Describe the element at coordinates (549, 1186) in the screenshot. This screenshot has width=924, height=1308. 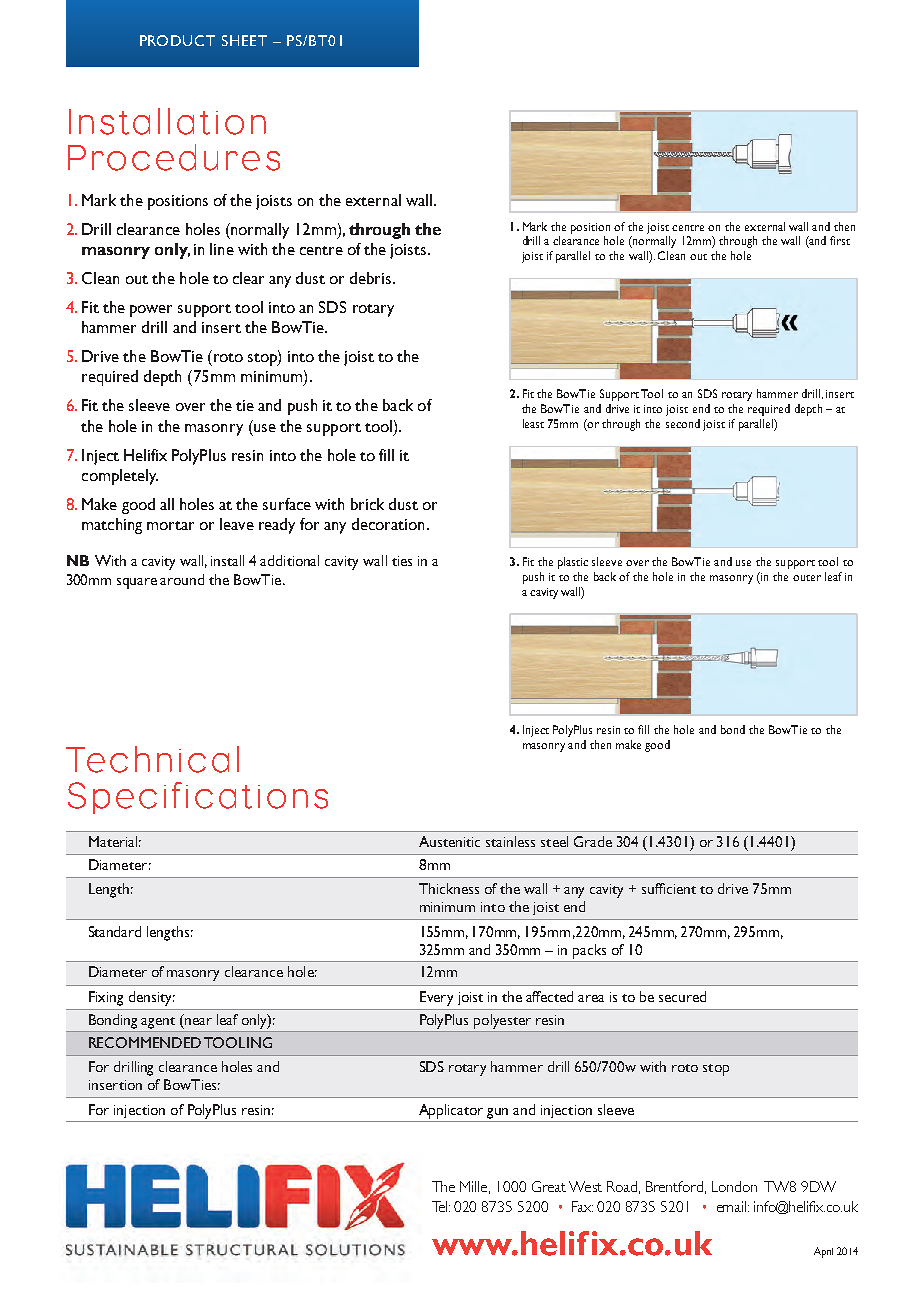
I see `Great` at that location.
